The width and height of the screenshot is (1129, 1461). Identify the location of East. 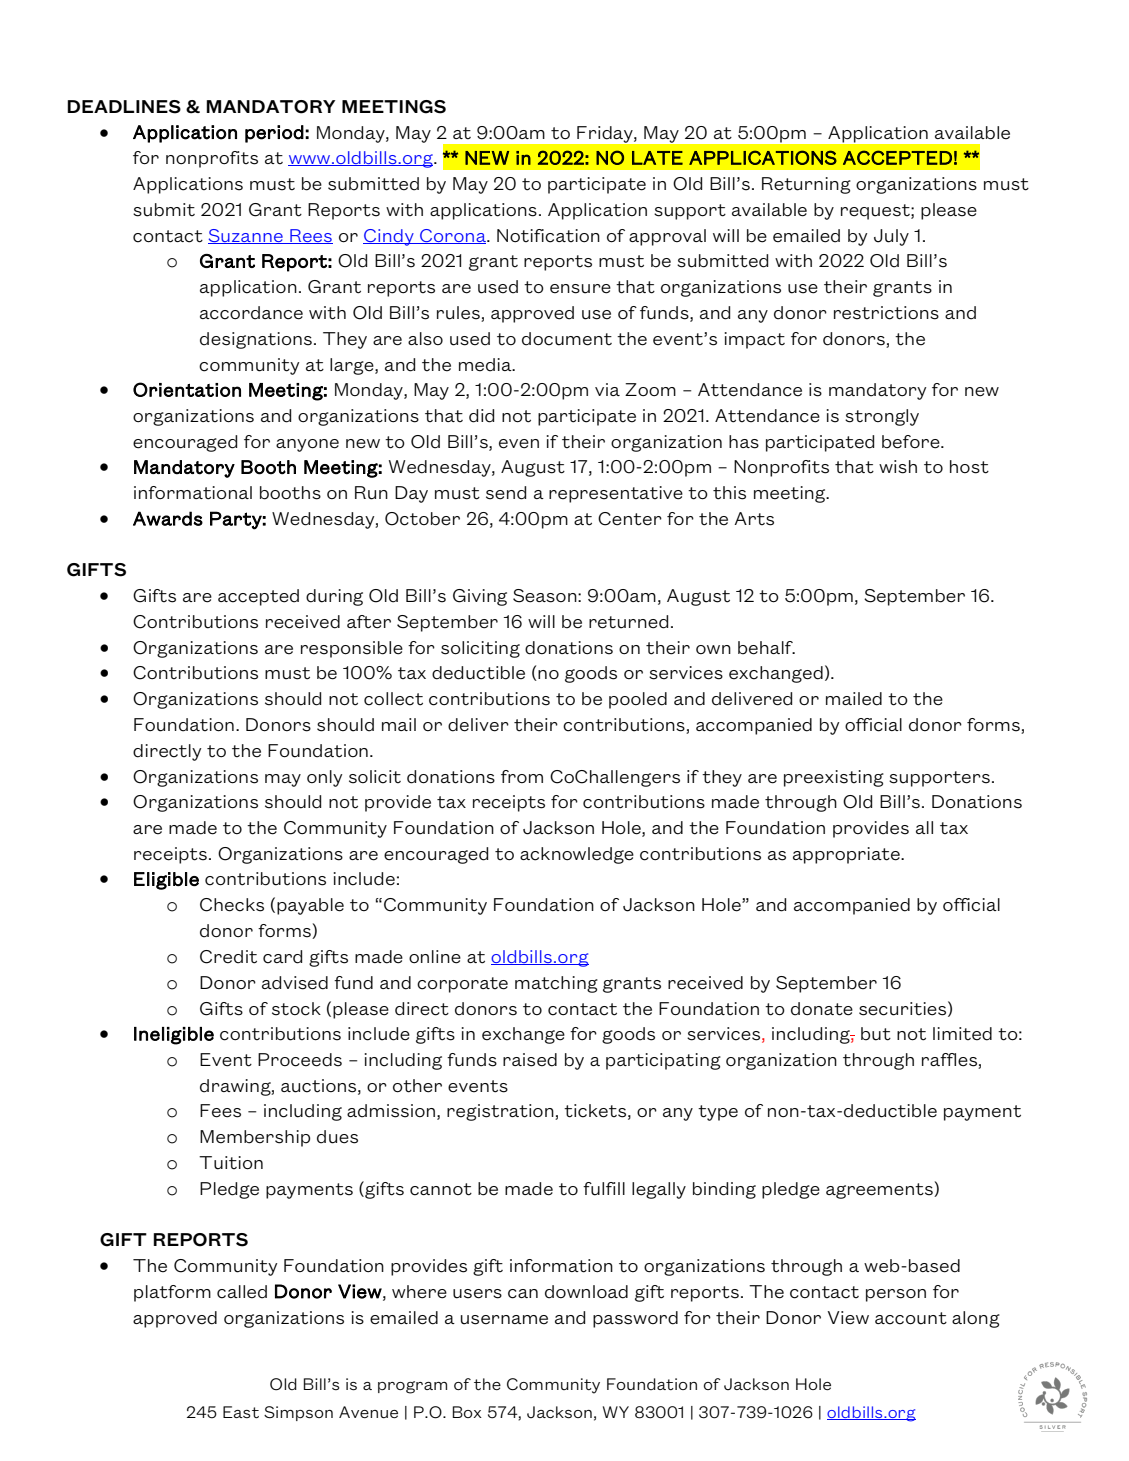
(241, 1412).
